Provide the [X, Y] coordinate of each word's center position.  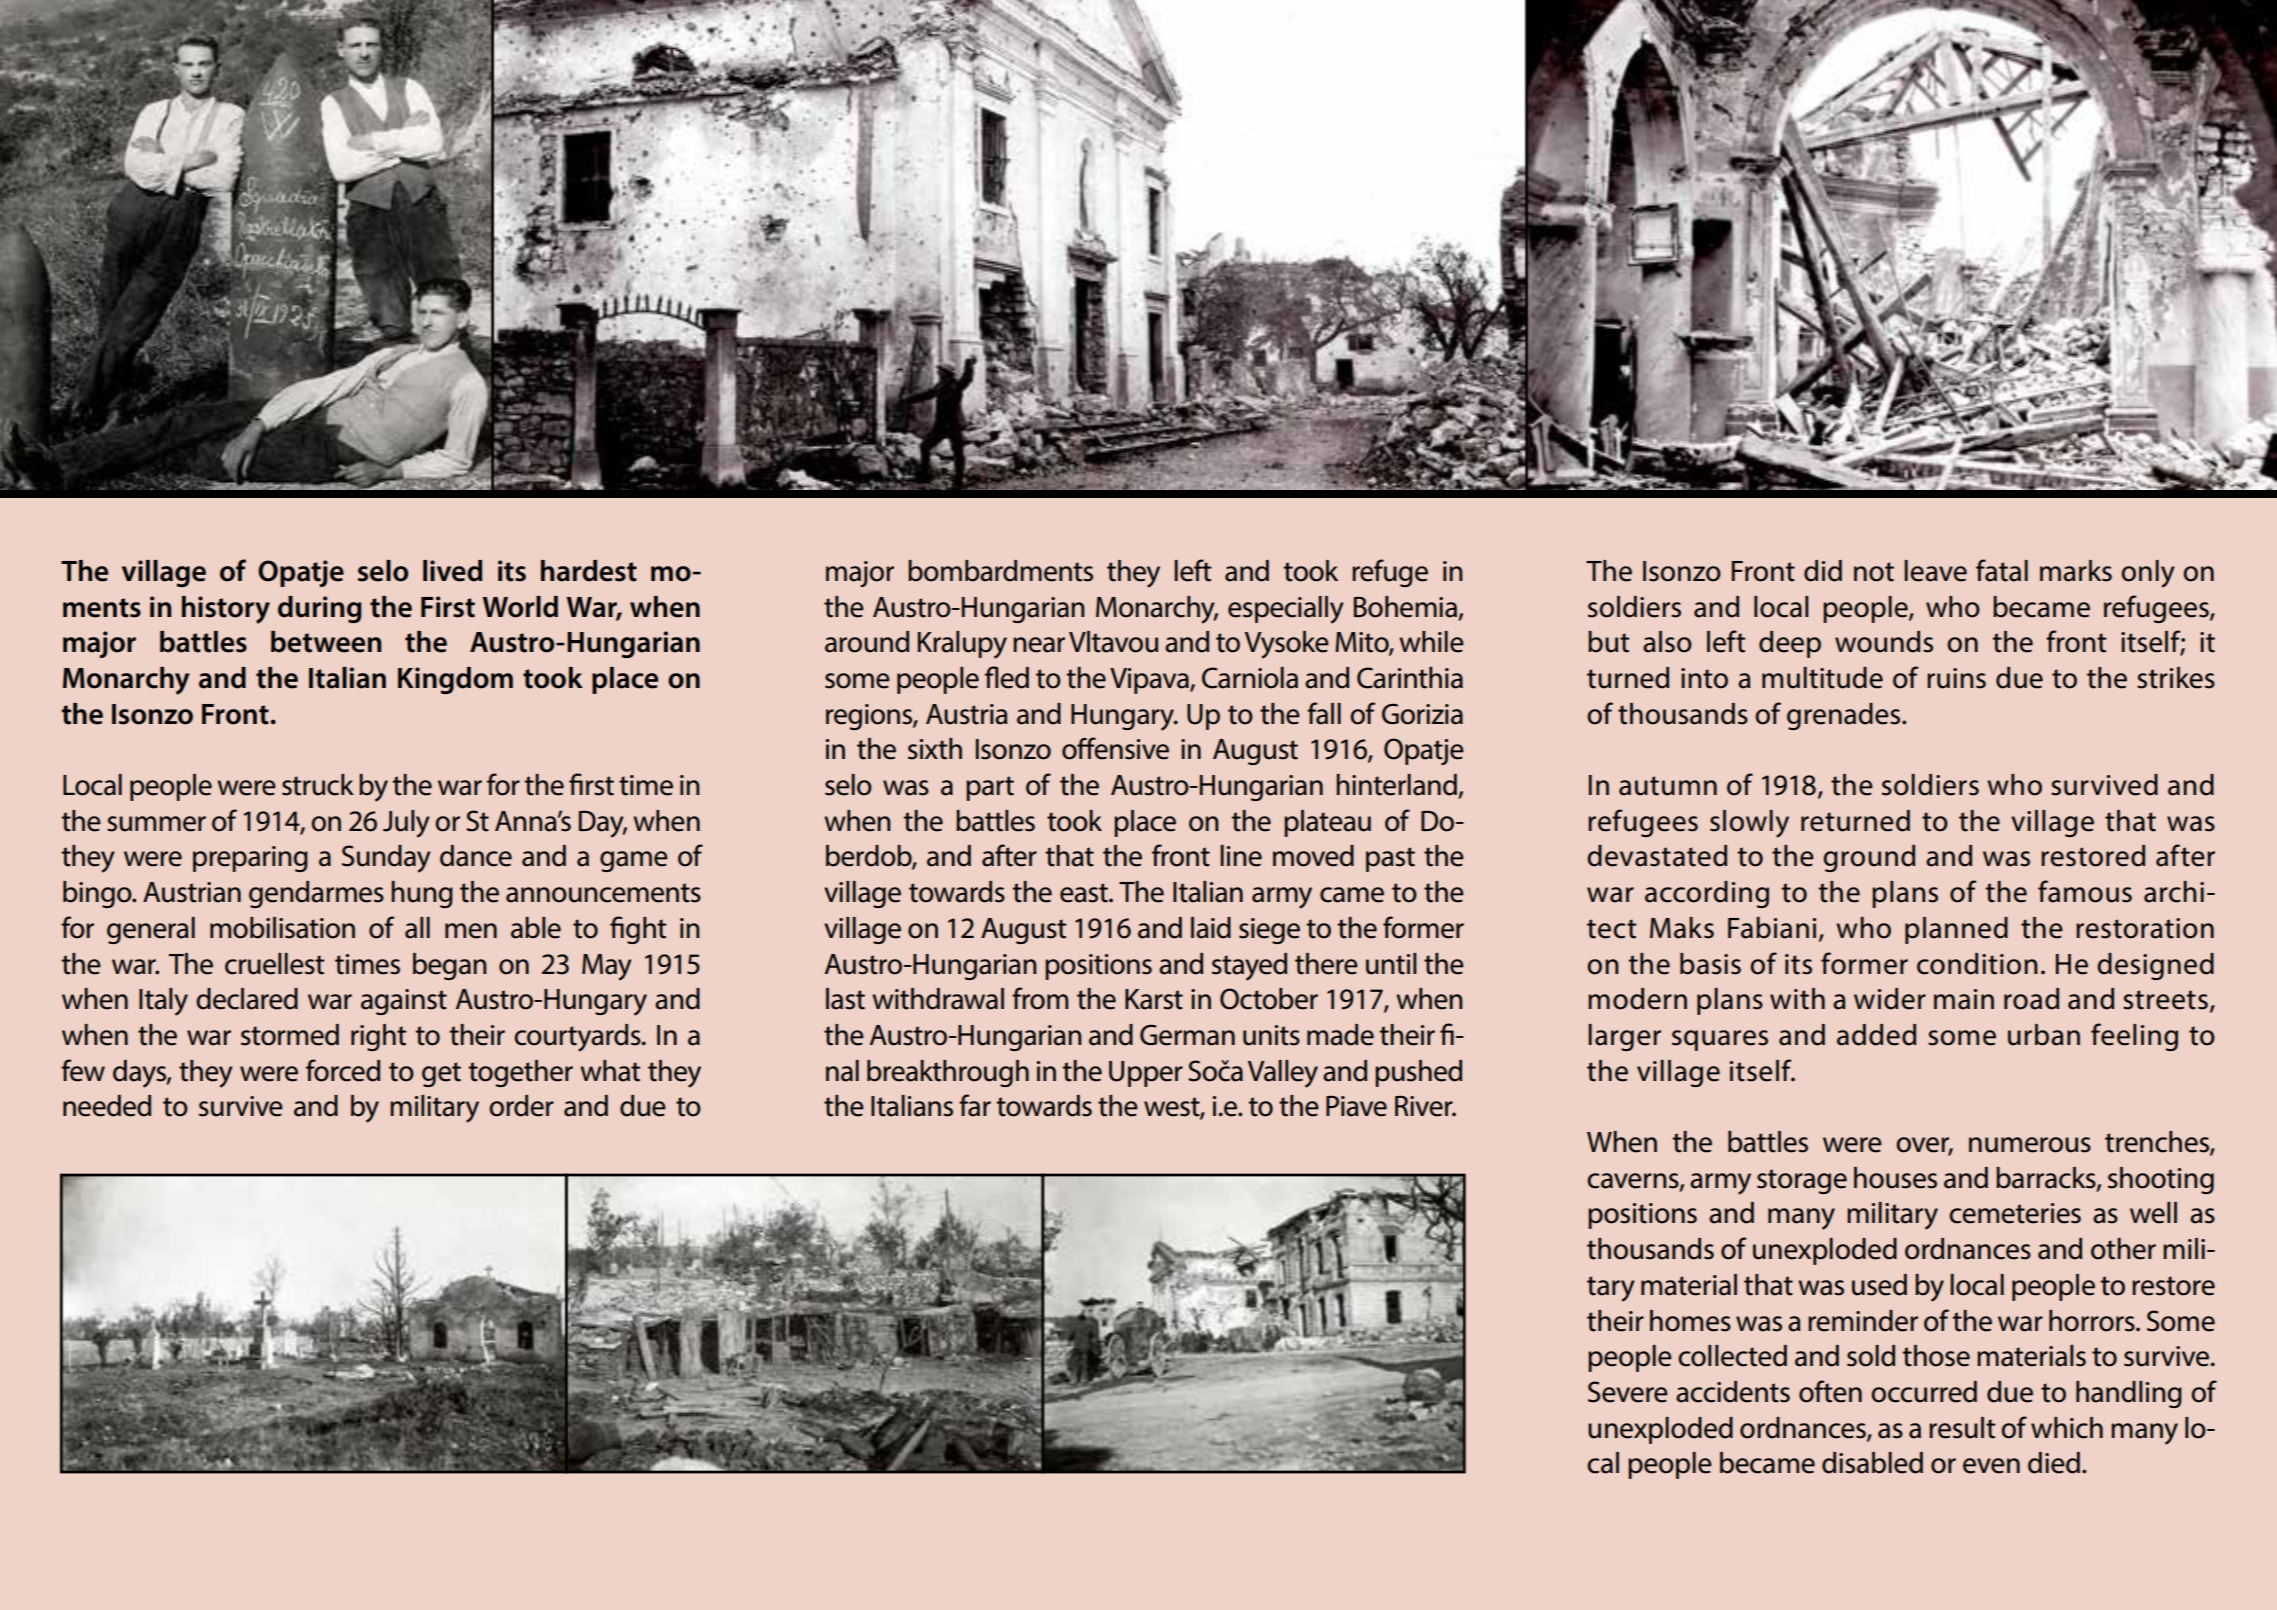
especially [1286, 610]
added [1876, 1035]
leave [1935, 571]
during [320, 609]
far [975, 1105]
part [990, 788]
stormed [290, 1035]
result [1962, 1428]
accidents [1733, 1392]
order [521, 1106]
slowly [1749, 824]
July [406, 824]
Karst [1154, 999]
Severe [1628, 1392]
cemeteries [2015, 1213]
